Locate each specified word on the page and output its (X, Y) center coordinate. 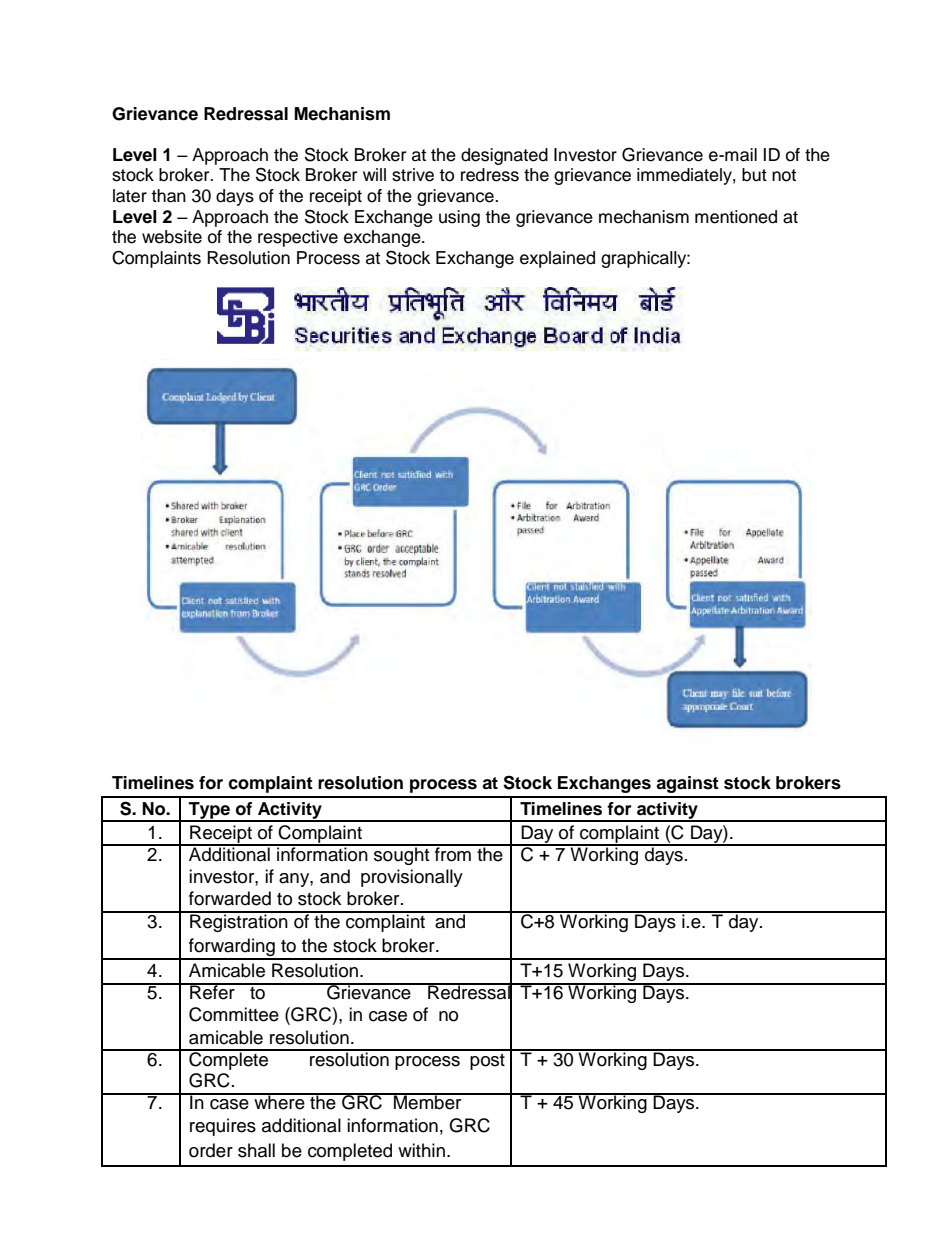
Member (428, 1101)
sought (402, 855)
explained (557, 259)
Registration (239, 922)
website (172, 237)
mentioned (736, 217)
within (421, 1150)
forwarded (230, 898)
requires (223, 1127)
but (754, 175)
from (453, 853)
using (459, 218)
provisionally (412, 878)
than (168, 196)
